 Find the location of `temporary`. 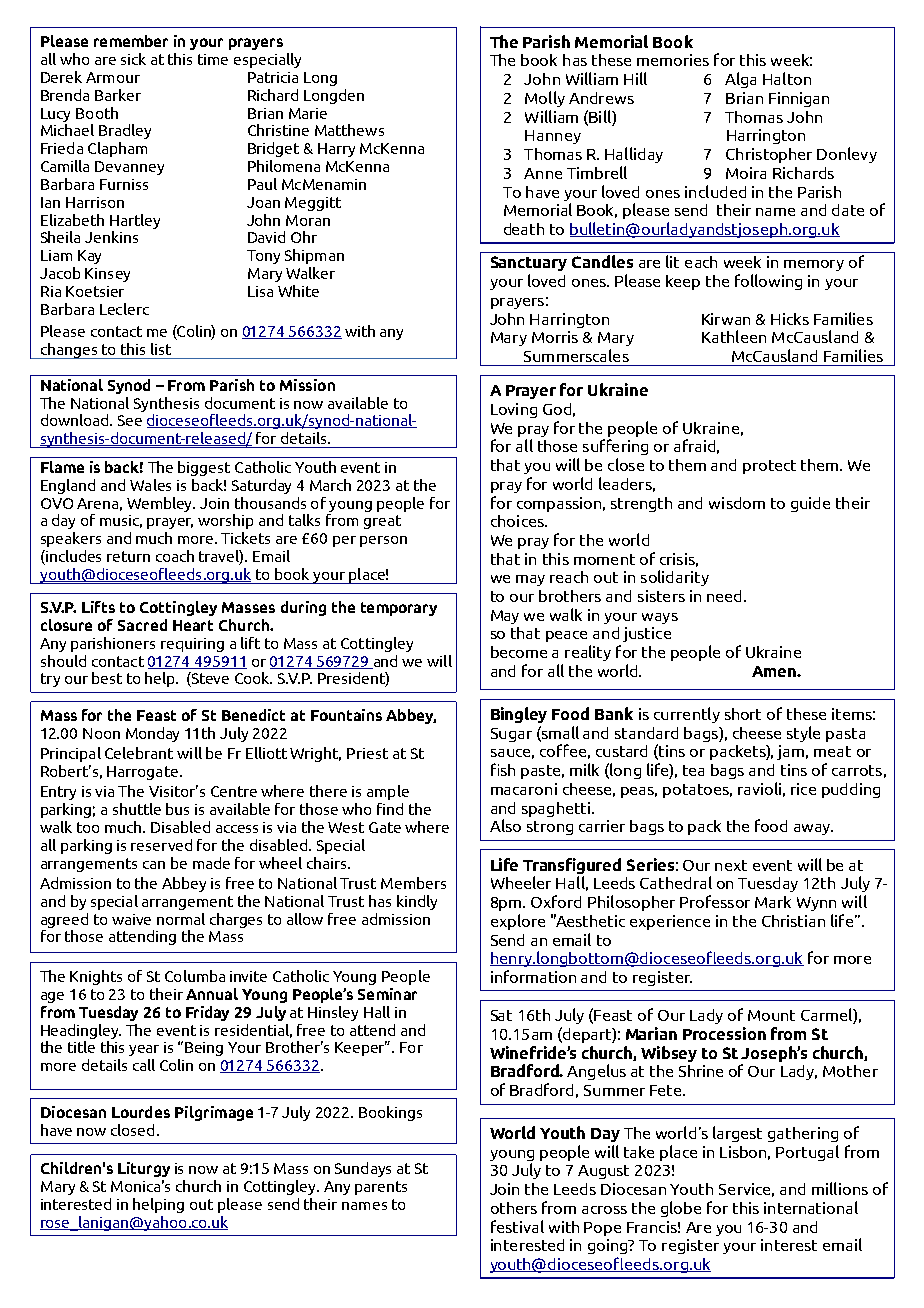

temporary is located at coordinates (399, 609).
